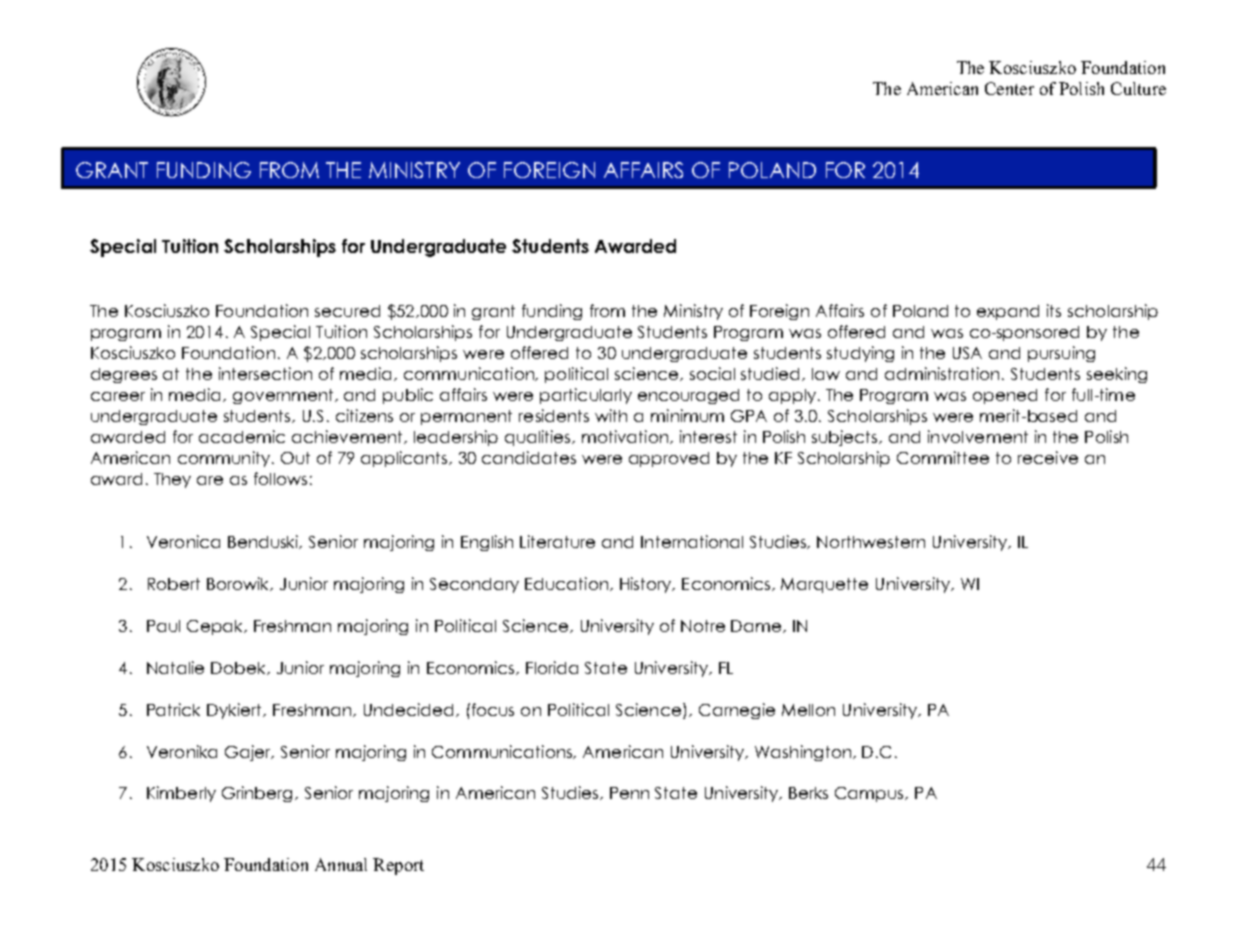 This image has height=952, width=1233. What do you see at coordinates (341, 864) in the image?
I see `Annual` at bounding box center [341, 864].
